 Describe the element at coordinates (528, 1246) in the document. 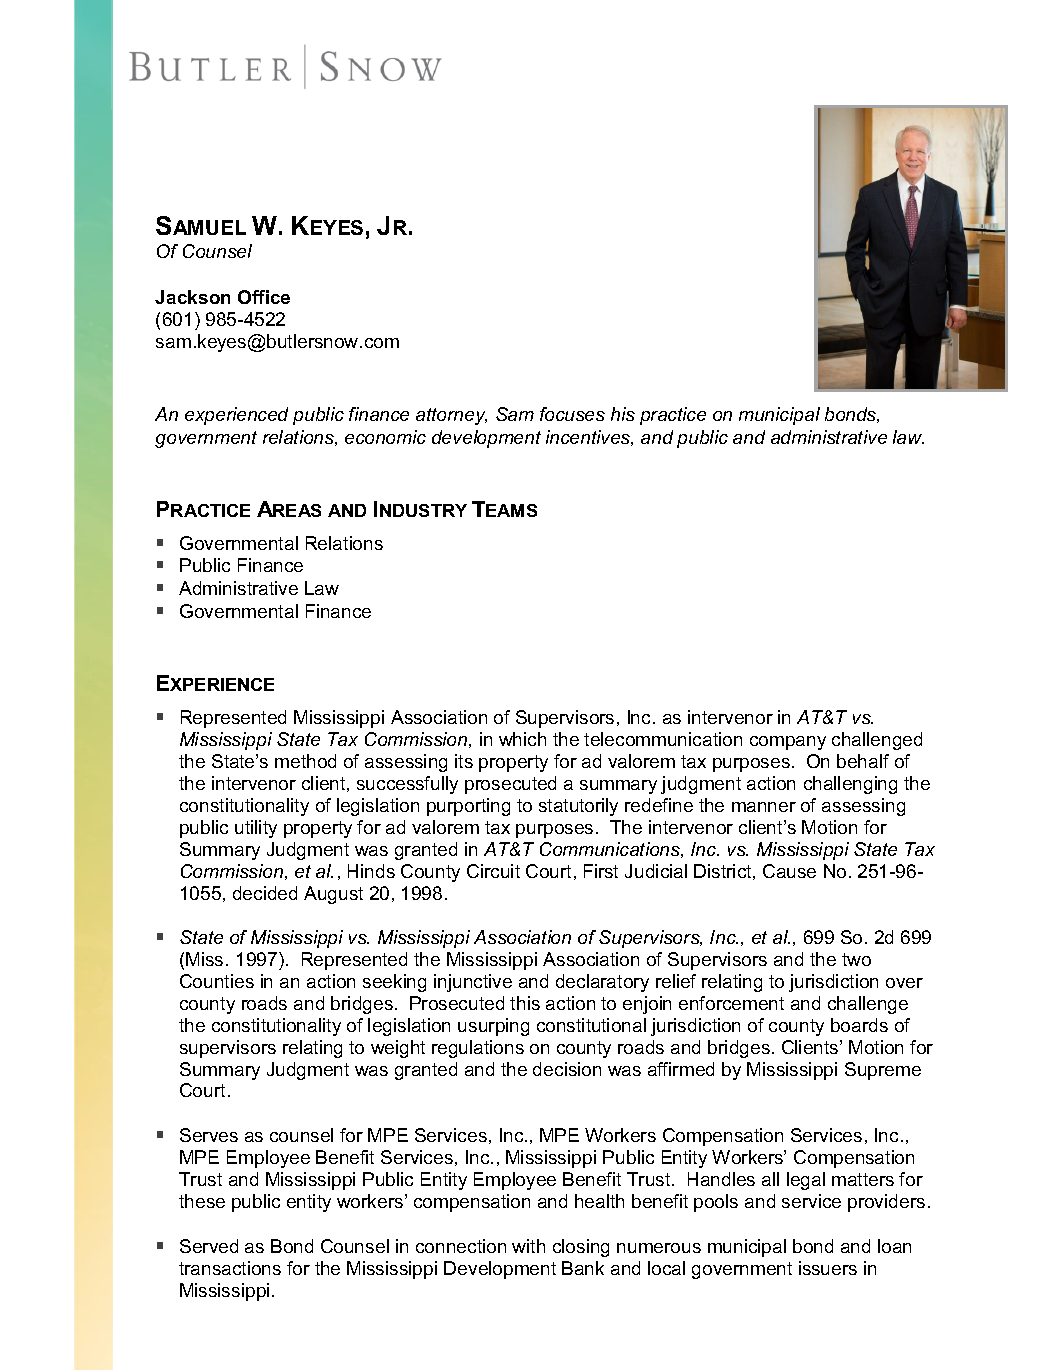

I see `with` at that location.
